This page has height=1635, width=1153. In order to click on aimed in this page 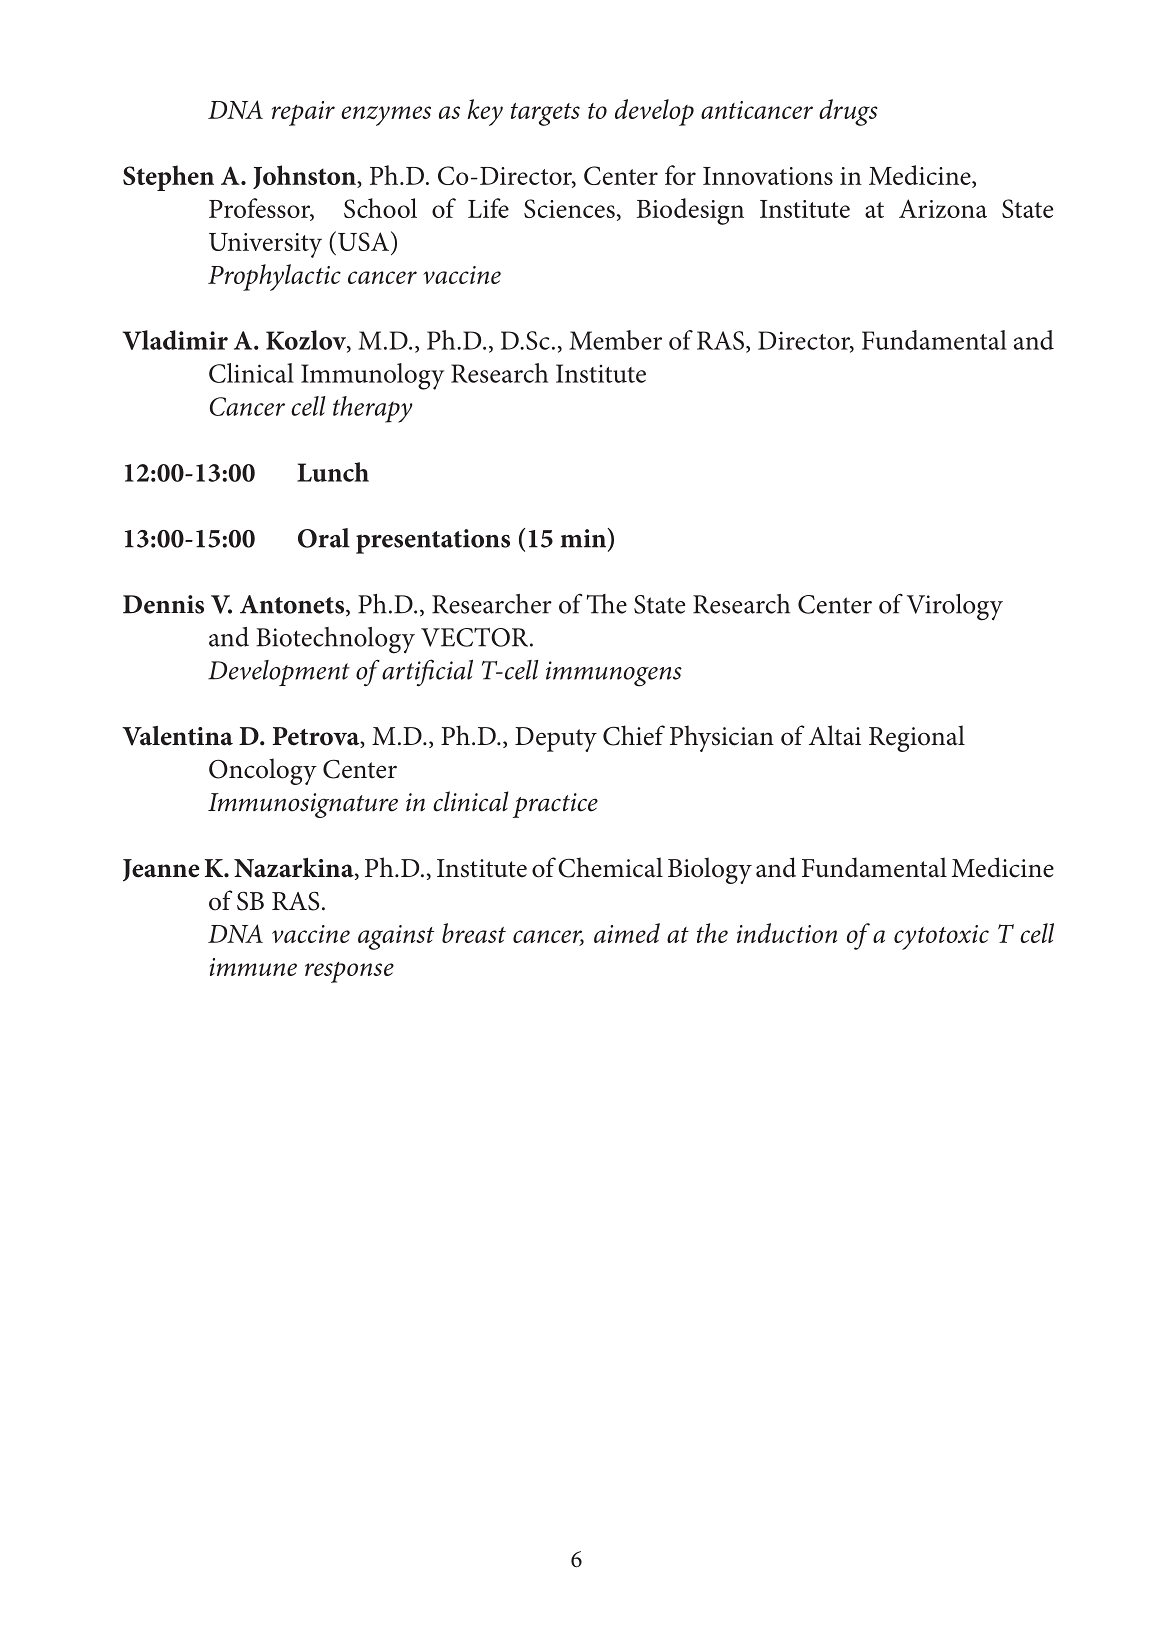, I will do `click(627, 933)`.
